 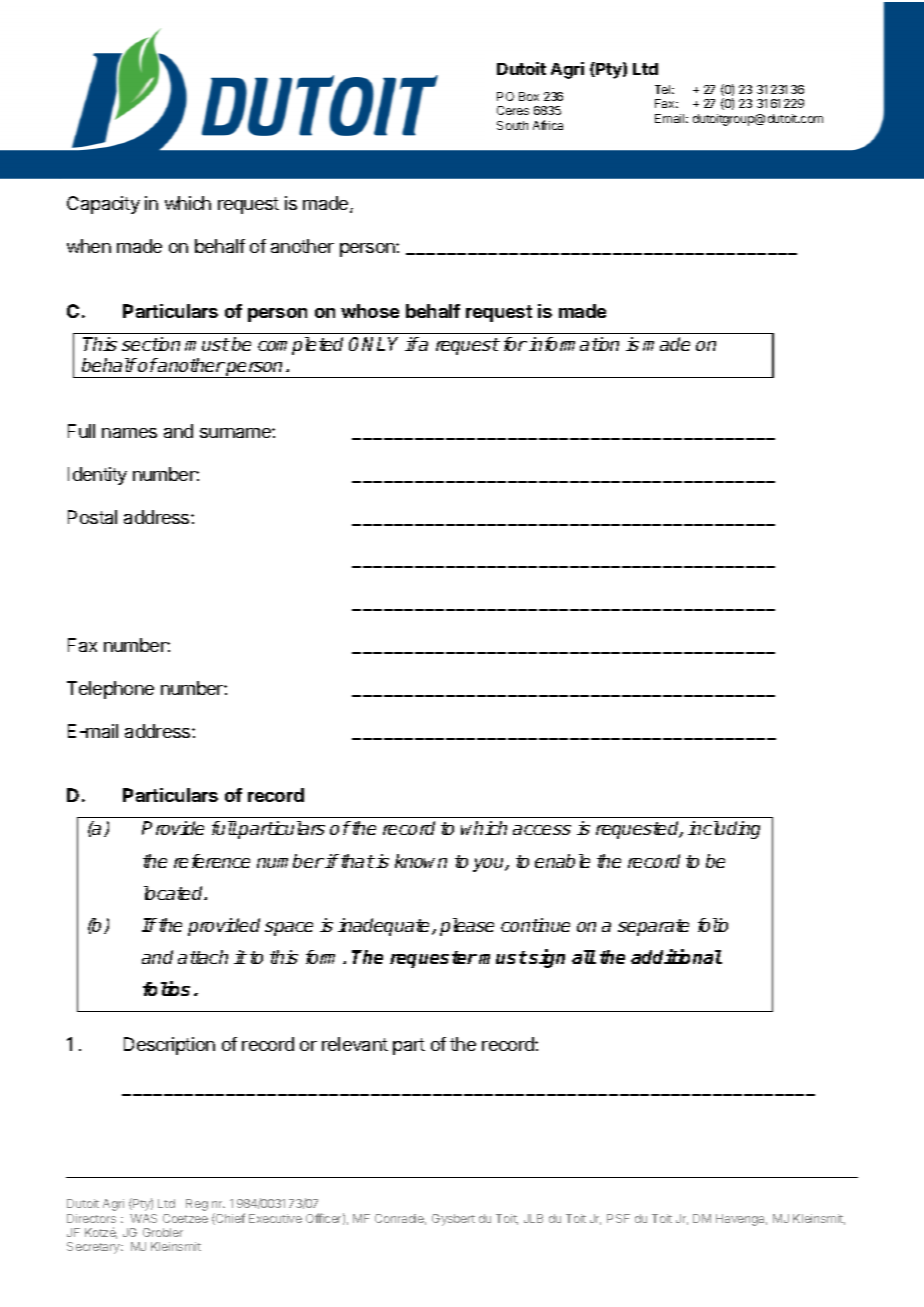 What do you see at coordinates (724, 830) in the screenshot?
I see `including` at bounding box center [724, 830].
